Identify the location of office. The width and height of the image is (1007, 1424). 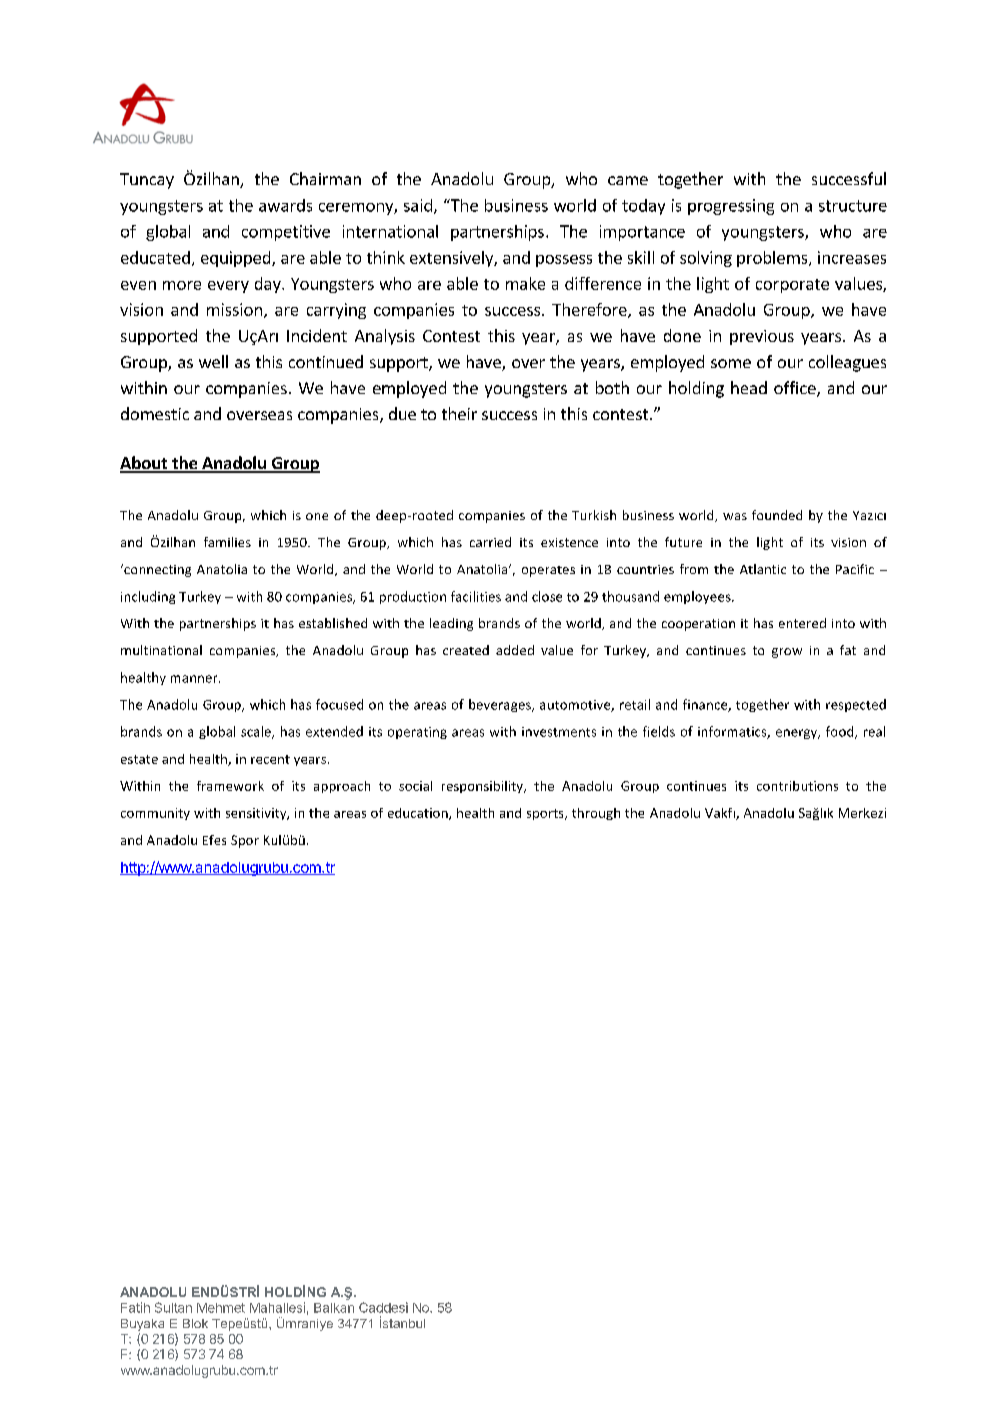
(796, 389).
